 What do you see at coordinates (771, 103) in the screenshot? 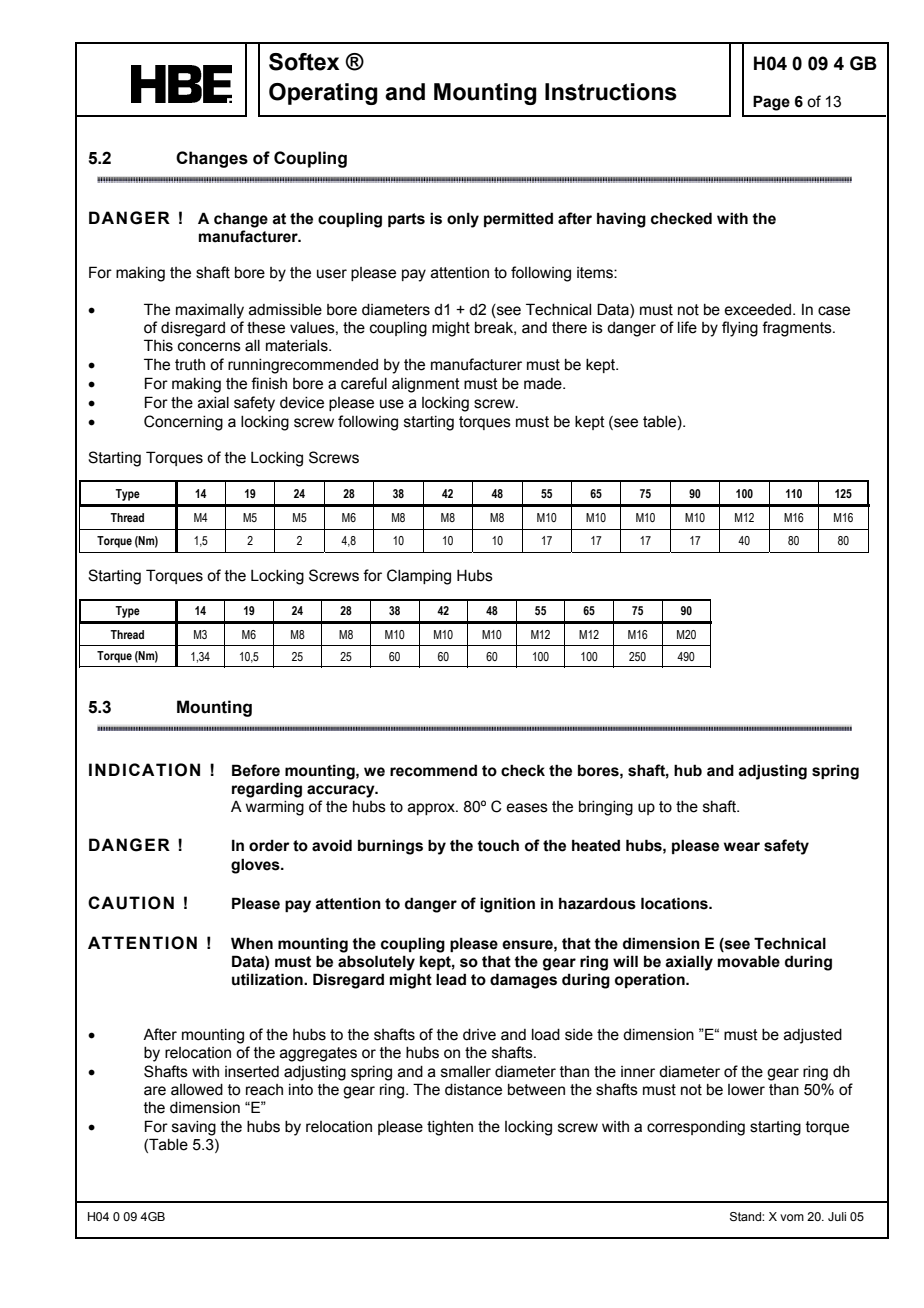
I see `Page` at bounding box center [771, 103].
